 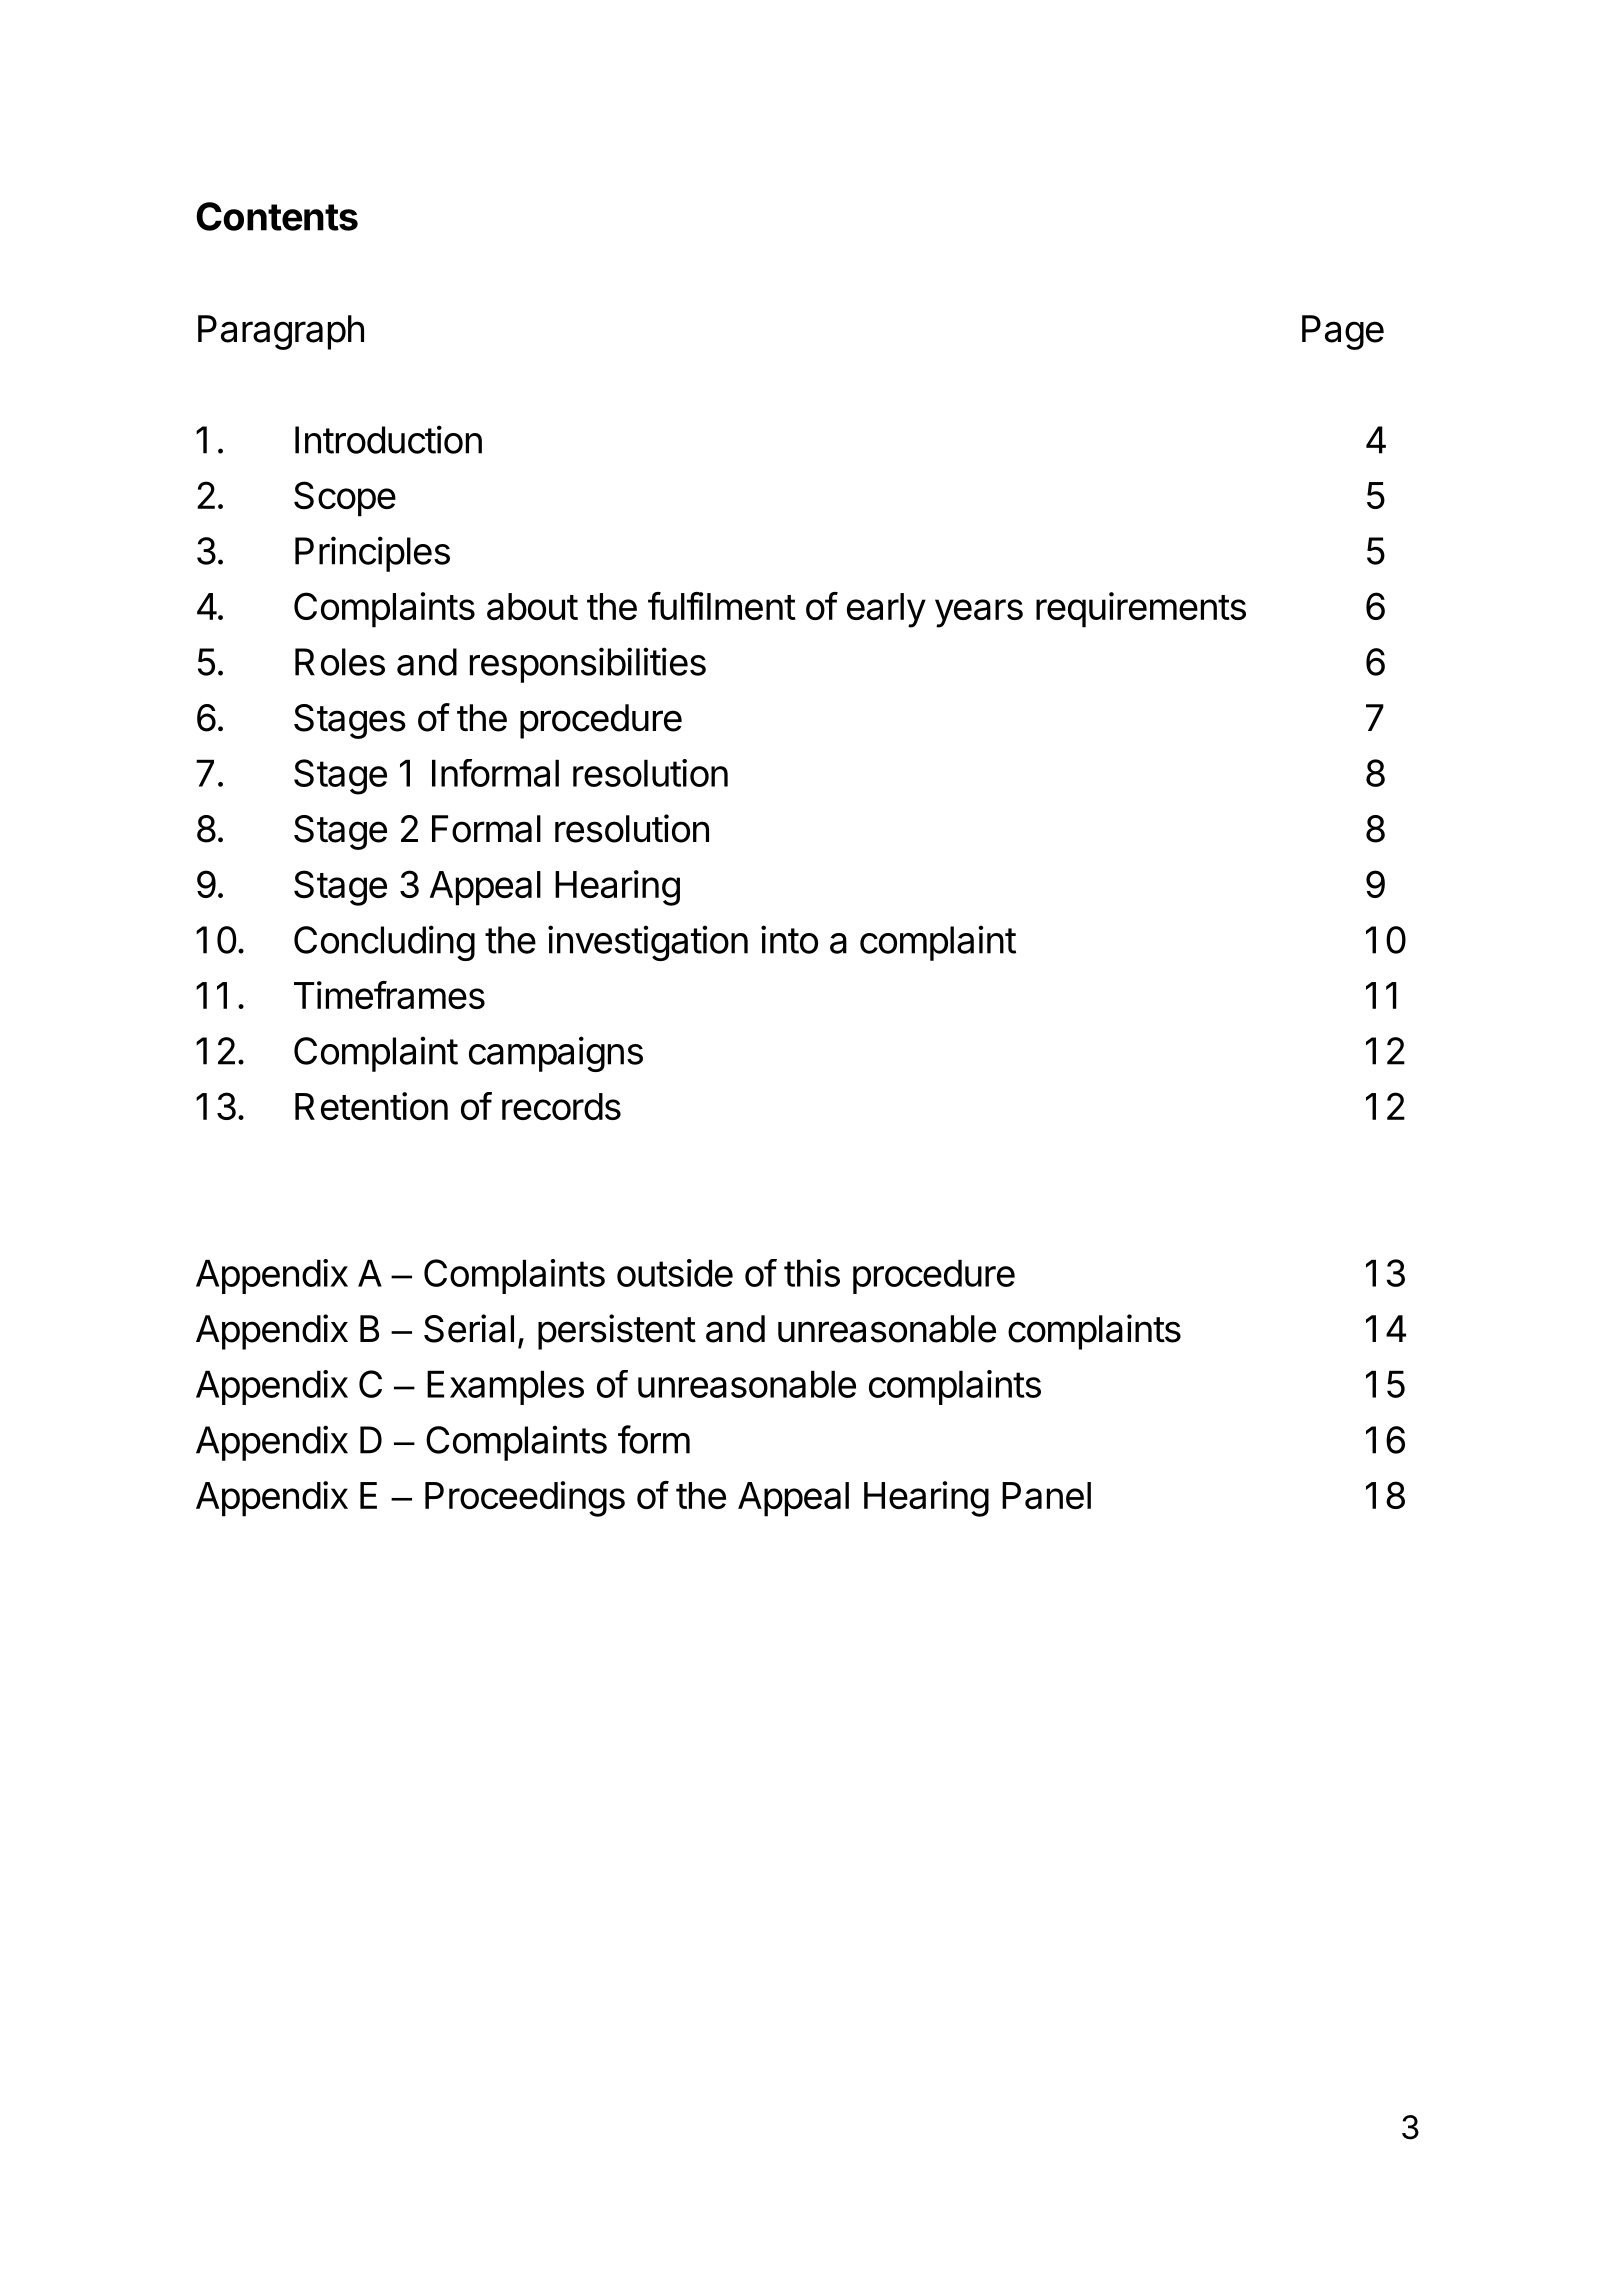 What do you see at coordinates (789, 939) in the document?
I see `into` at bounding box center [789, 939].
